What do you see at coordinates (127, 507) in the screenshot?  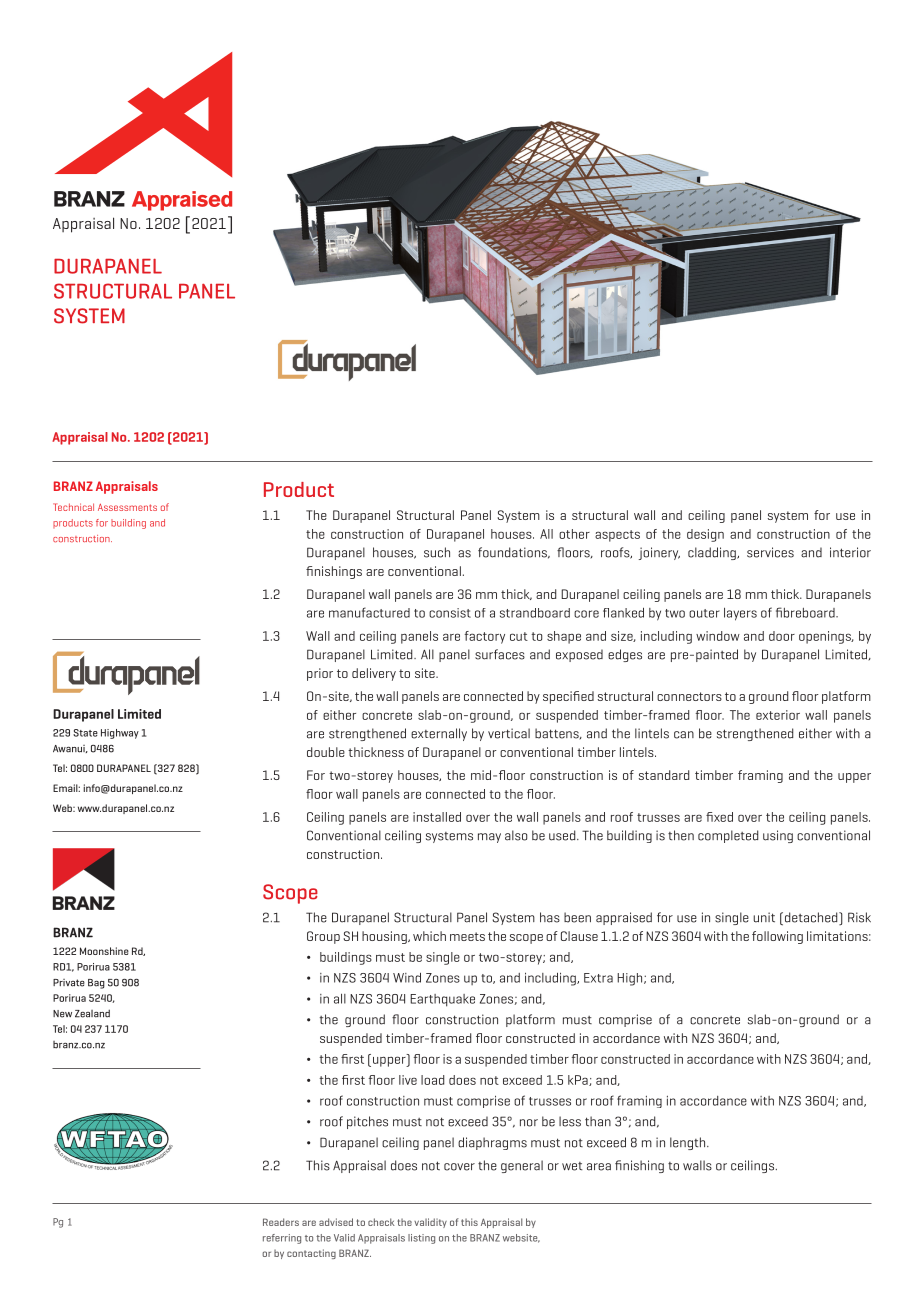 I see `Assessments` at bounding box center [127, 507].
